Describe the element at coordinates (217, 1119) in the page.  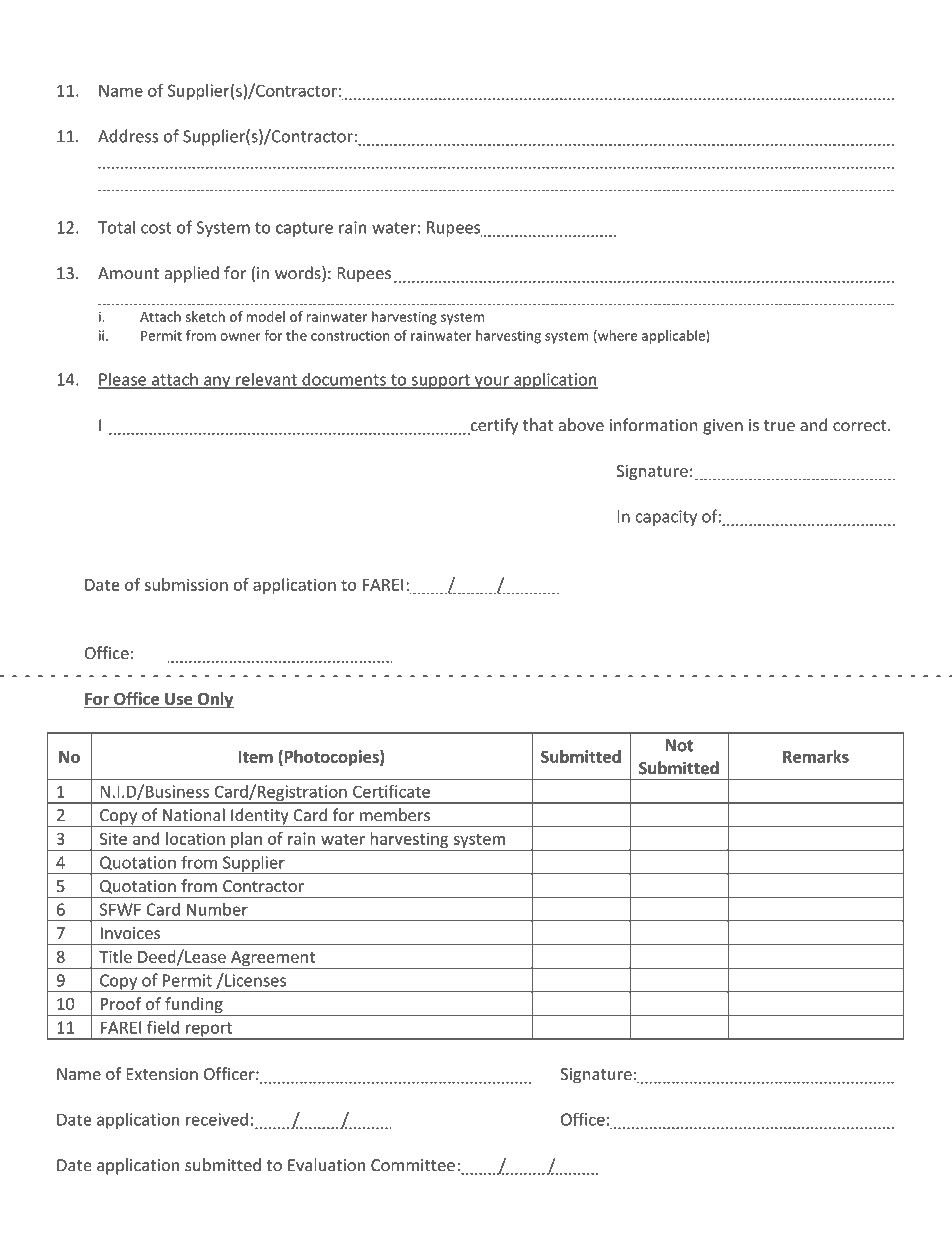
I see `received` at that location.
